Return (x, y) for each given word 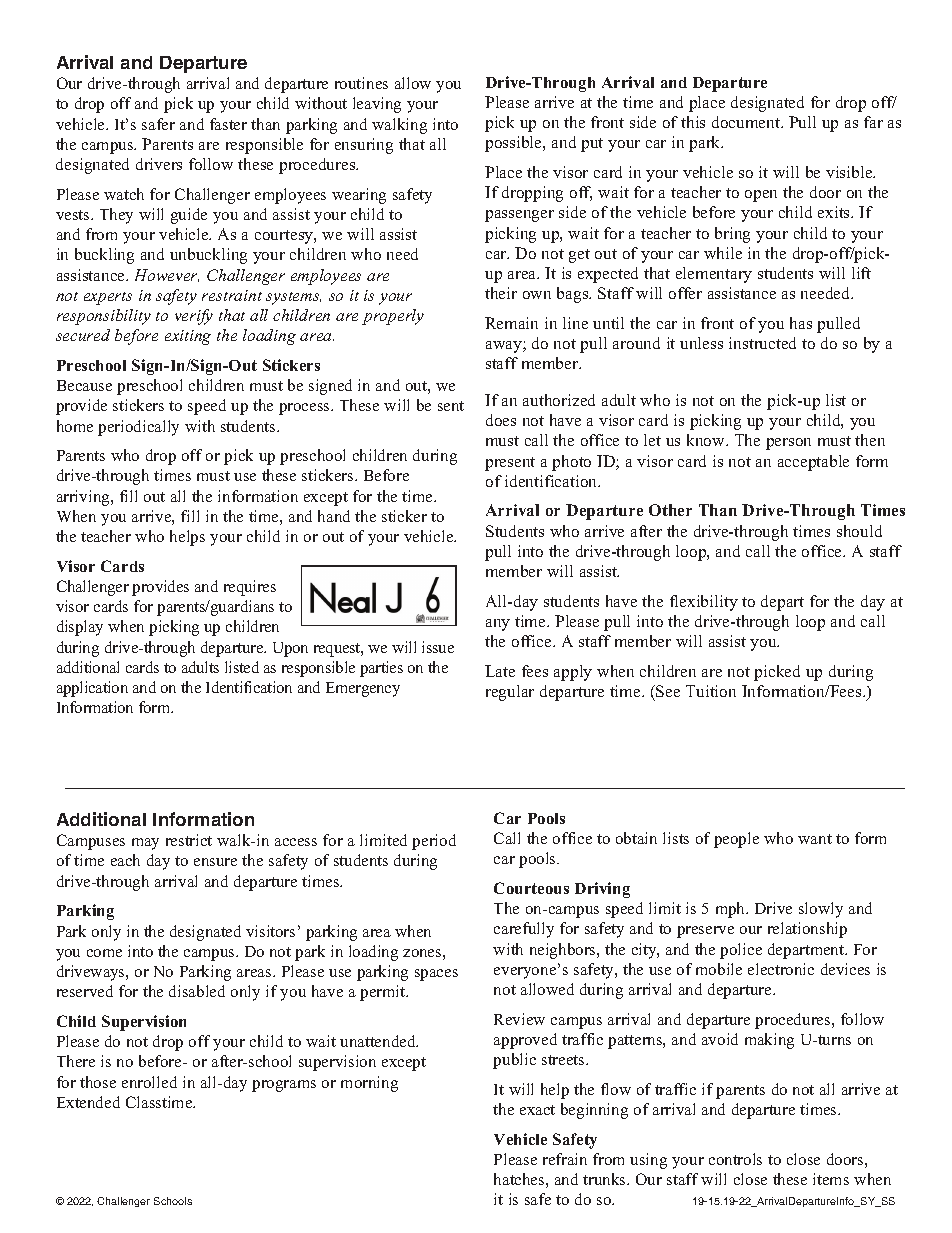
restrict (189, 840)
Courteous (531, 888)
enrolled (149, 1082)
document (747, 122)
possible (514, 144)
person (788, 444)
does (501, 420)
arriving (84, 498)
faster (228, 124)
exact (537, 1110)
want (815, 839)
